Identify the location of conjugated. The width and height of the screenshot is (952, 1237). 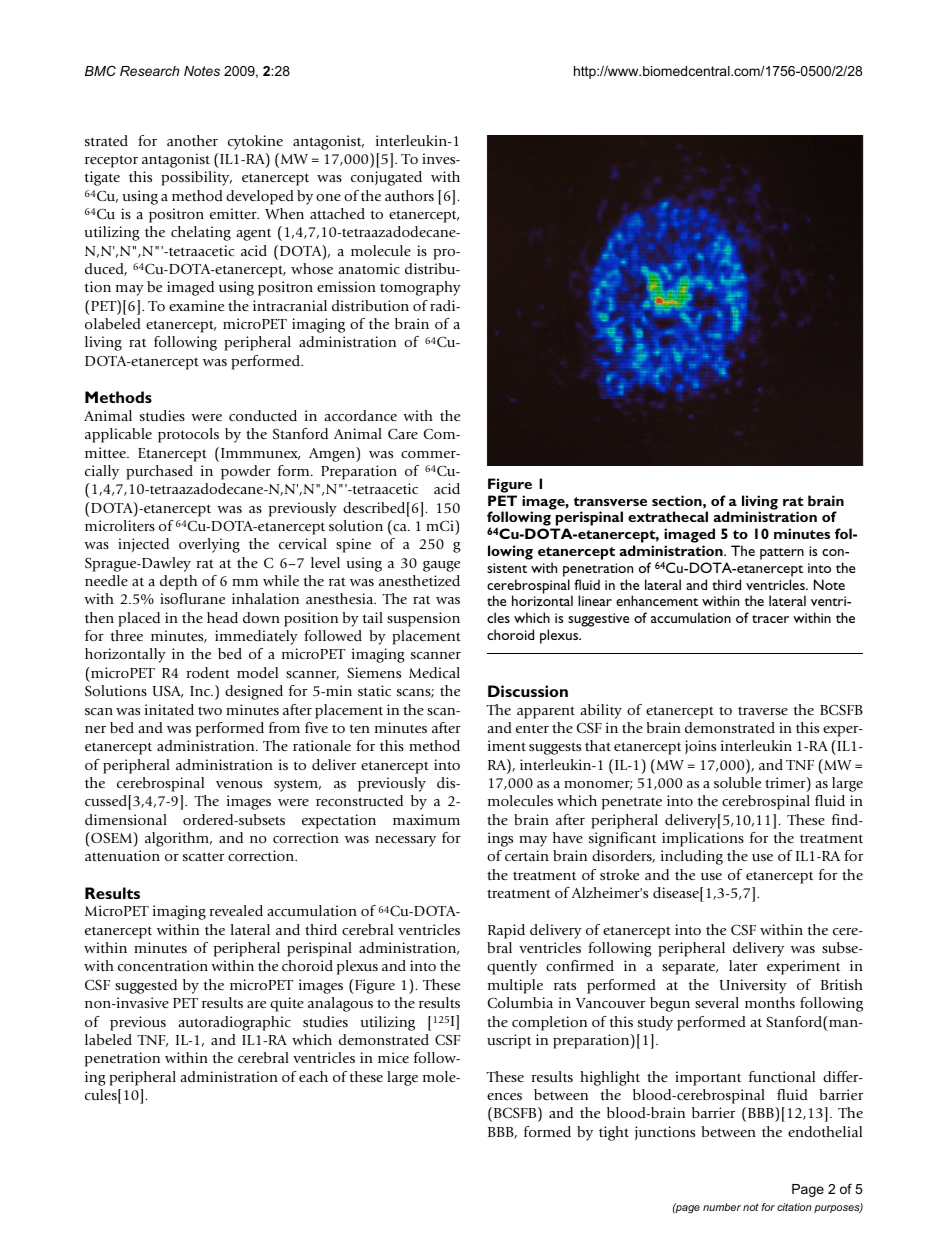
(386, 178).
